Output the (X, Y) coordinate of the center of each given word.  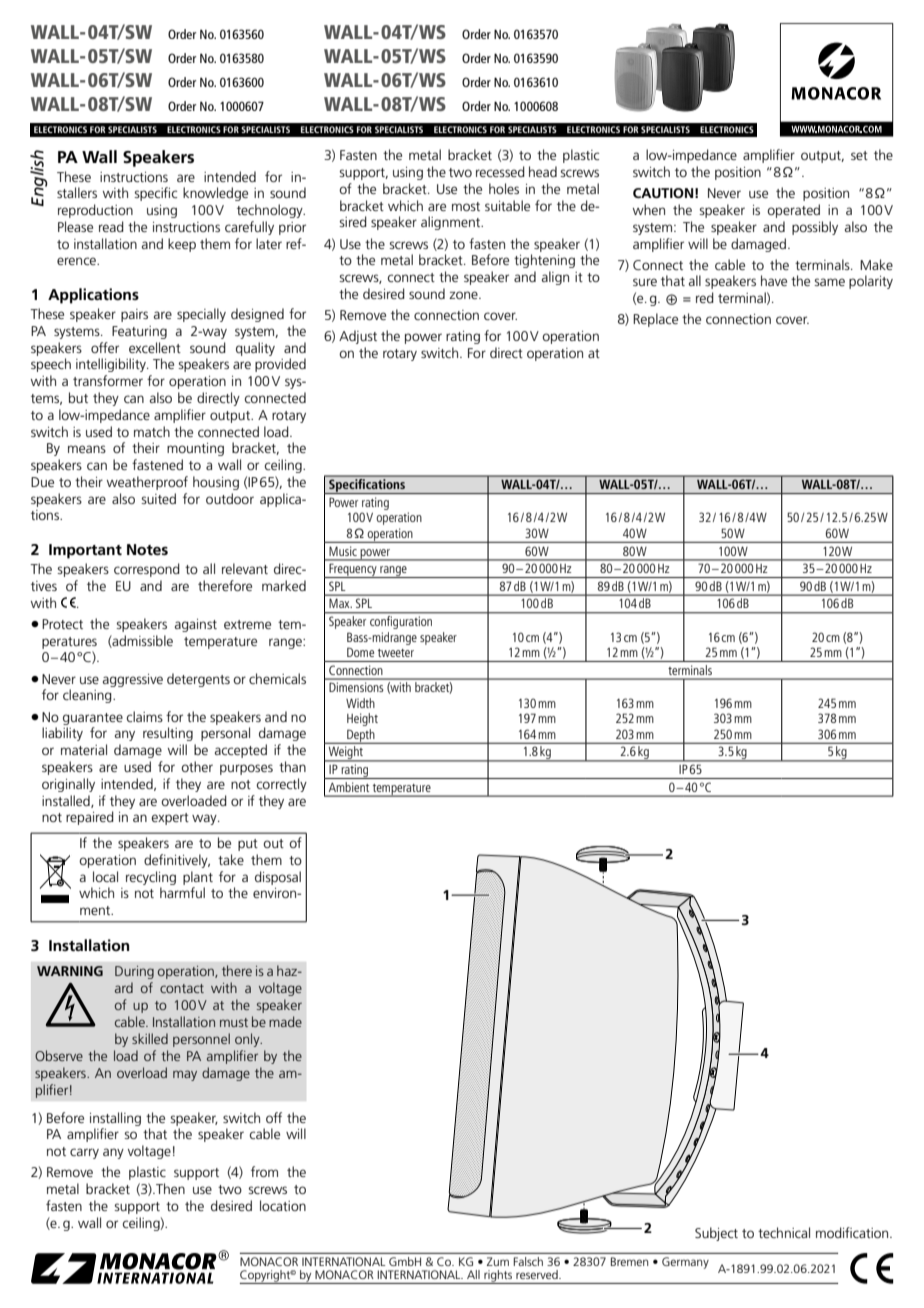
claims (144, 716)
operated (793, 211)
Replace (655, 320)
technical (784, 1232)
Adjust (358, 337)
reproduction (95, 211)
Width (360, 703)
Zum (498, 1261)
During (134, 972)
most (466, 206)
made (285, 1021)
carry (84, 1153)
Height (362, 719)
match (152, 431)
